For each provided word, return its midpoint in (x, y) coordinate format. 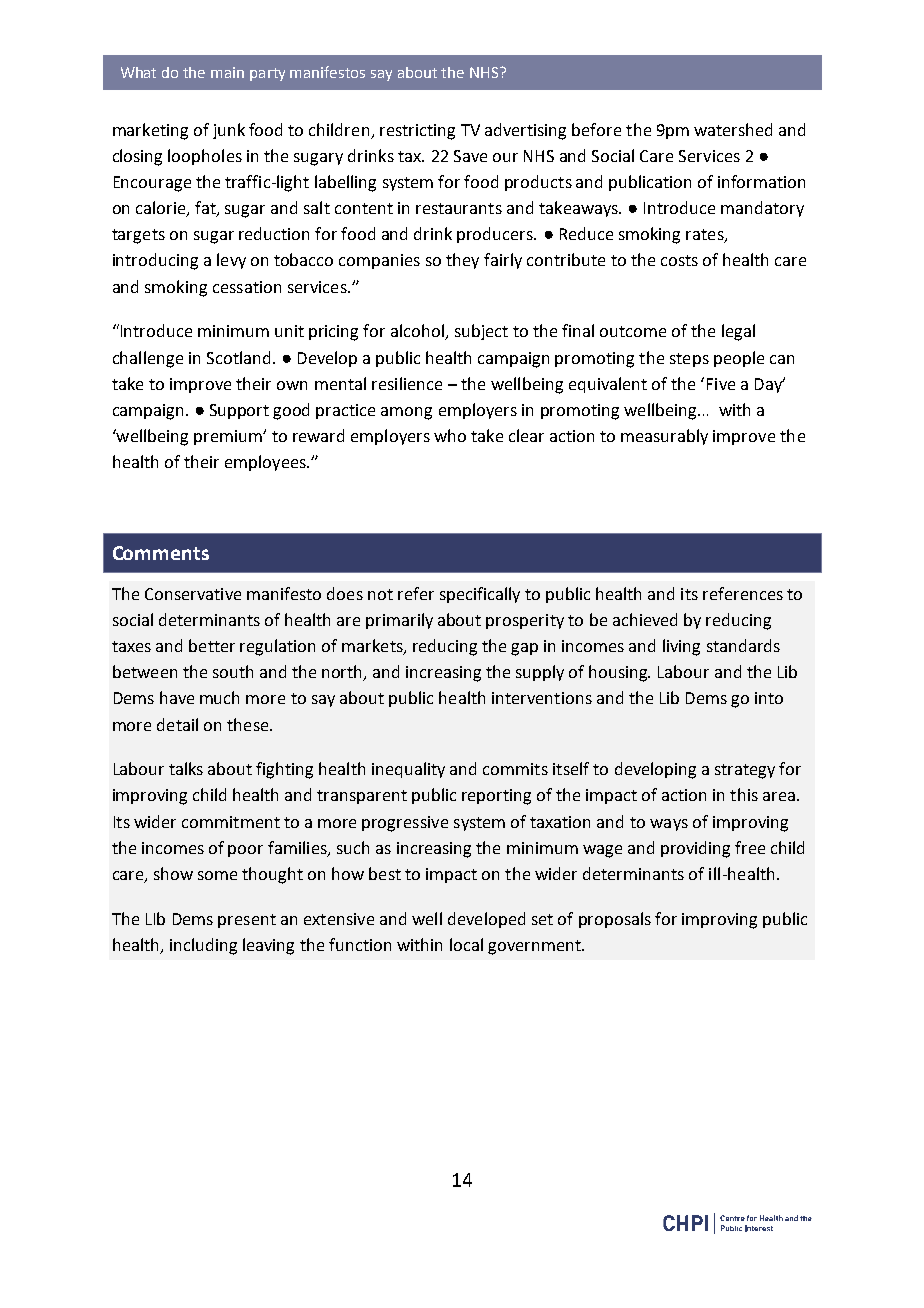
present (247, 921)
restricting (417, 132)
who (450, 435)
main (227, 72)
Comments (161, 553)
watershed (733, 129)
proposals (615, 920)
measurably (664, 437)
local (466, 944)
